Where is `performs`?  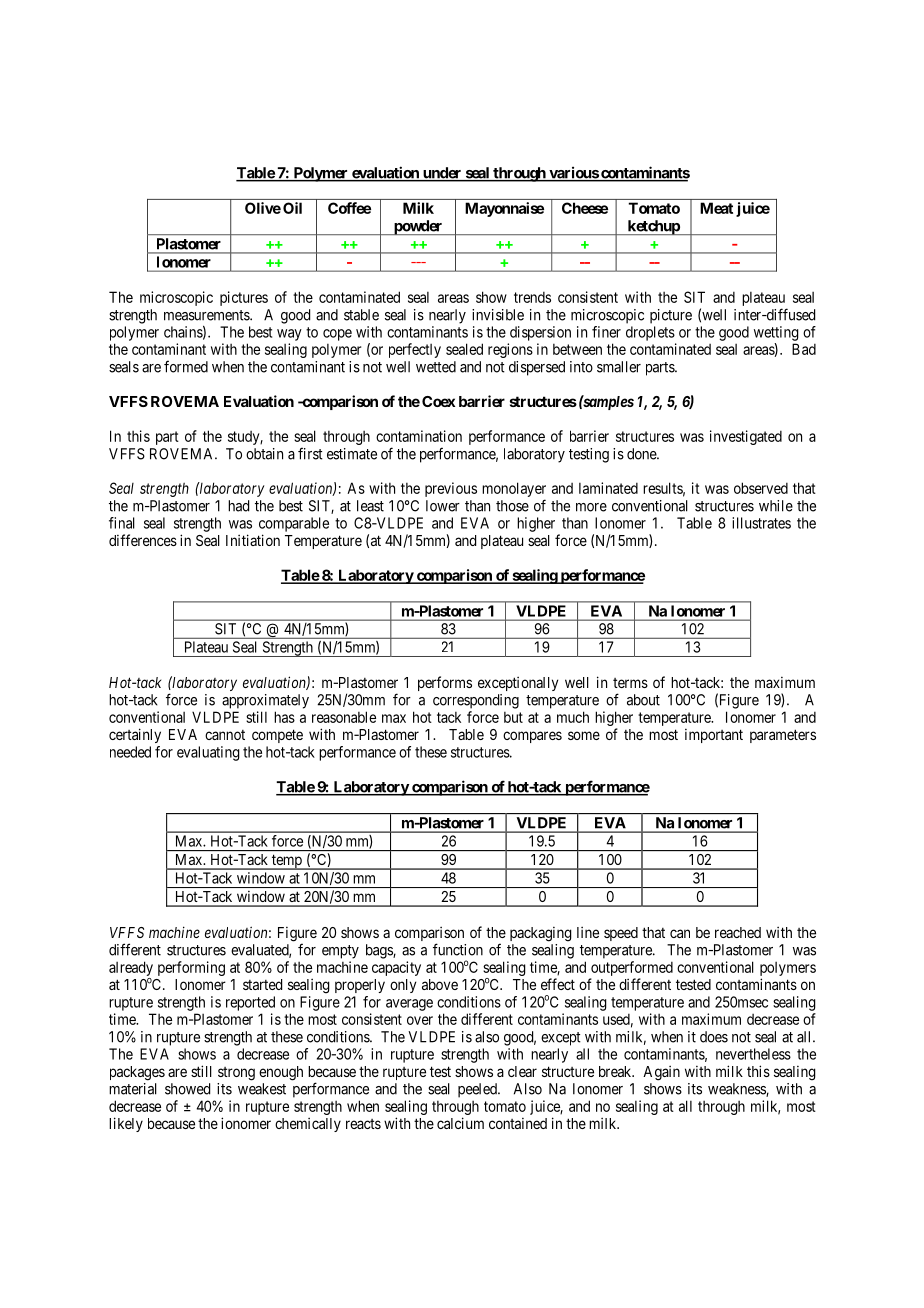
performs is located at coordinates (445, 683).
